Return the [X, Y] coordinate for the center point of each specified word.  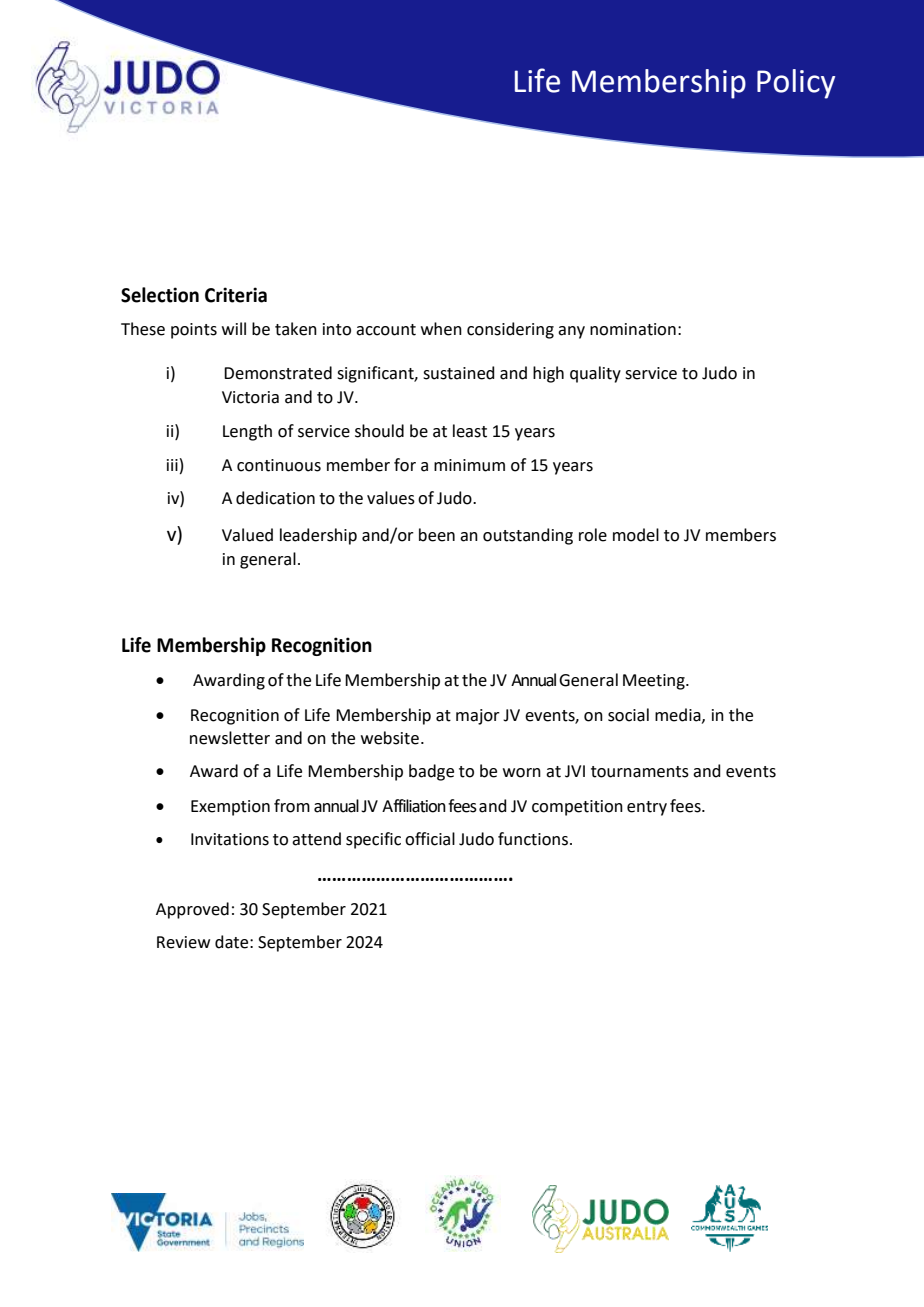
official [430, 839]
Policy [796, 84]
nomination [633, 329]
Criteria [236, 295]
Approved [192, 910]
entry [647, 808]
